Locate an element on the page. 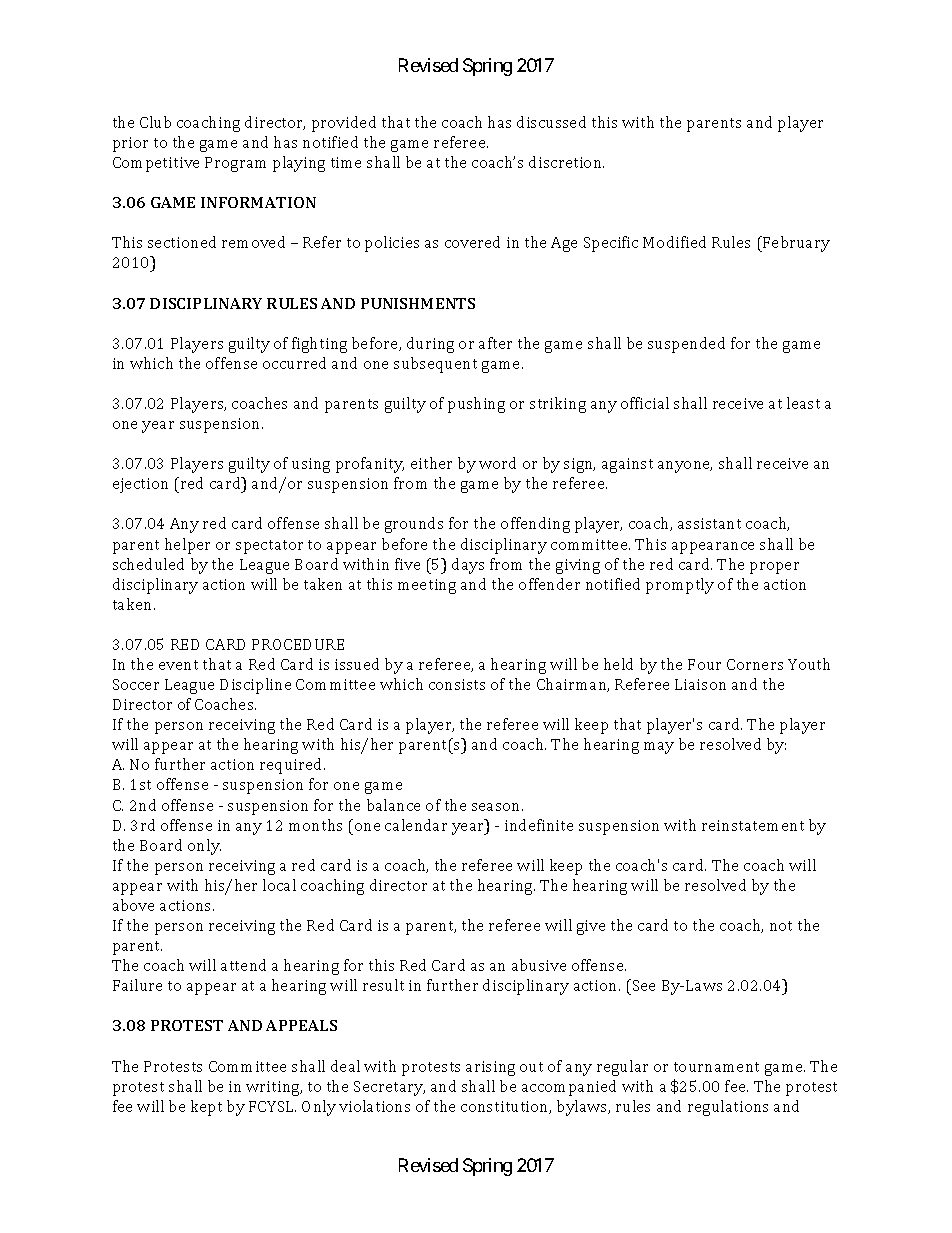 The height and width of the page is (1233, 952). local is located at coordinates (279, 885).
